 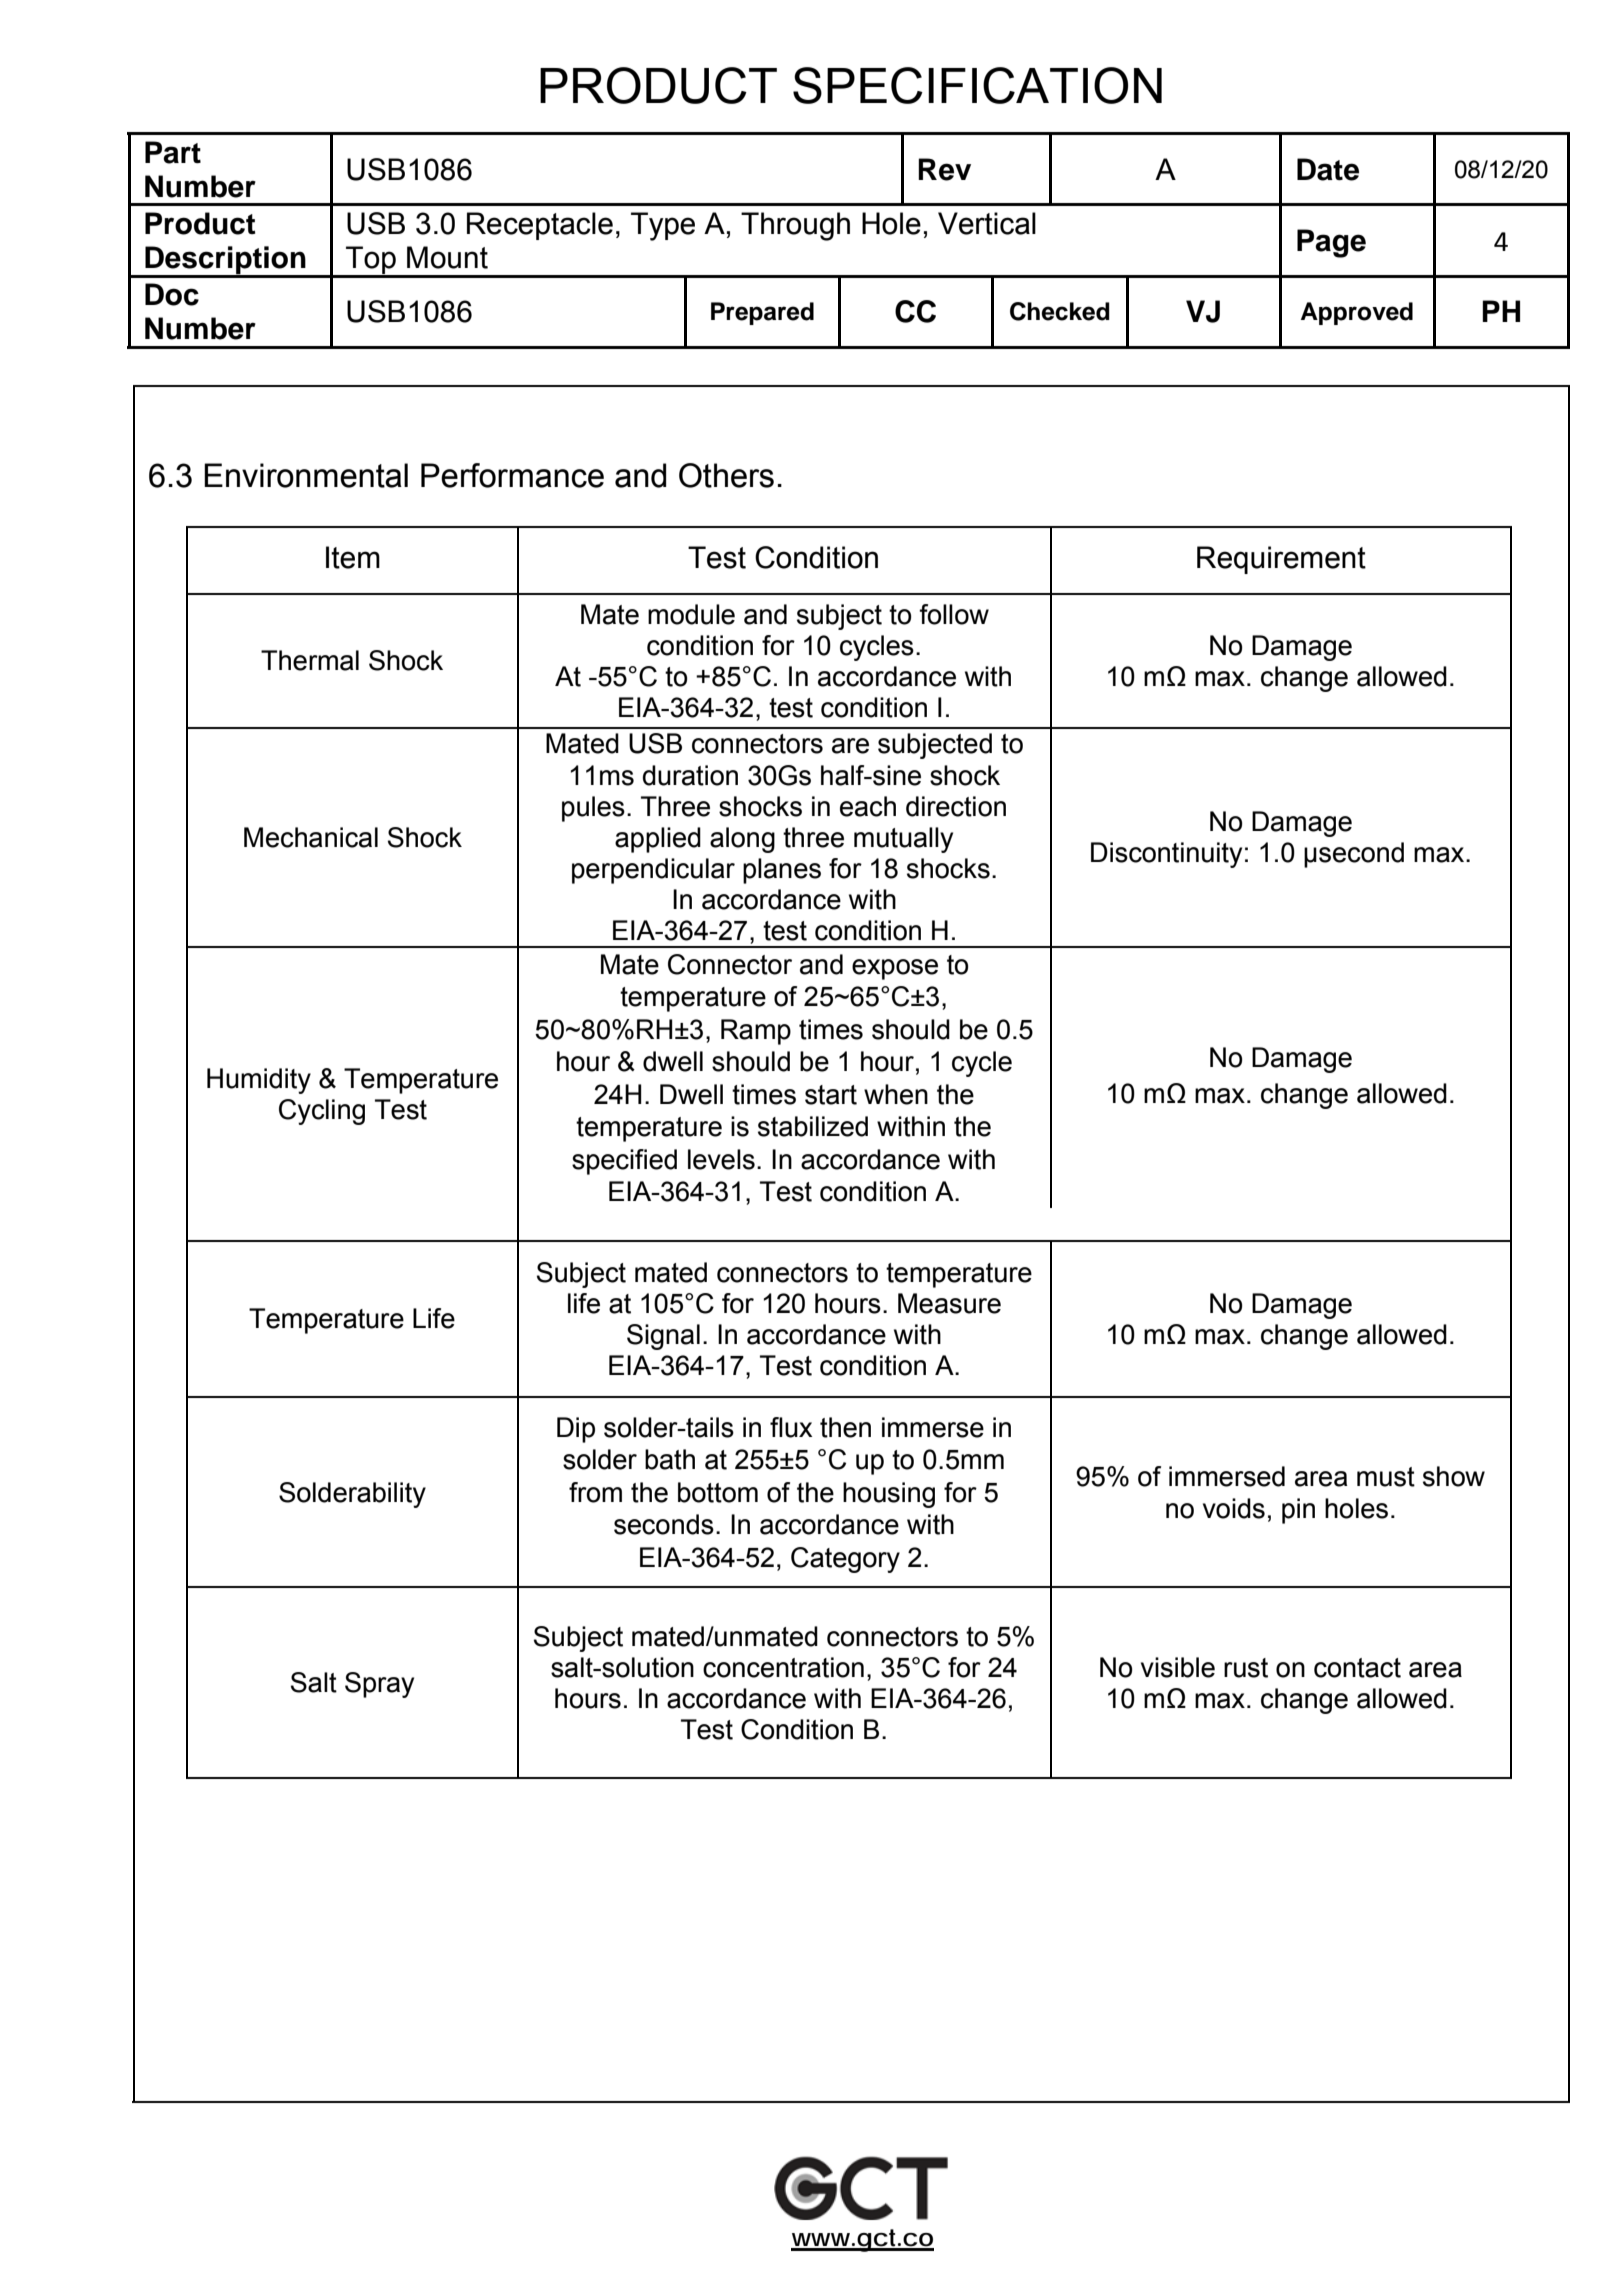 What do you see at coordinates (311, 837) in the screenshot?
I see `Mechanical` at bounding box center [311, 837].
